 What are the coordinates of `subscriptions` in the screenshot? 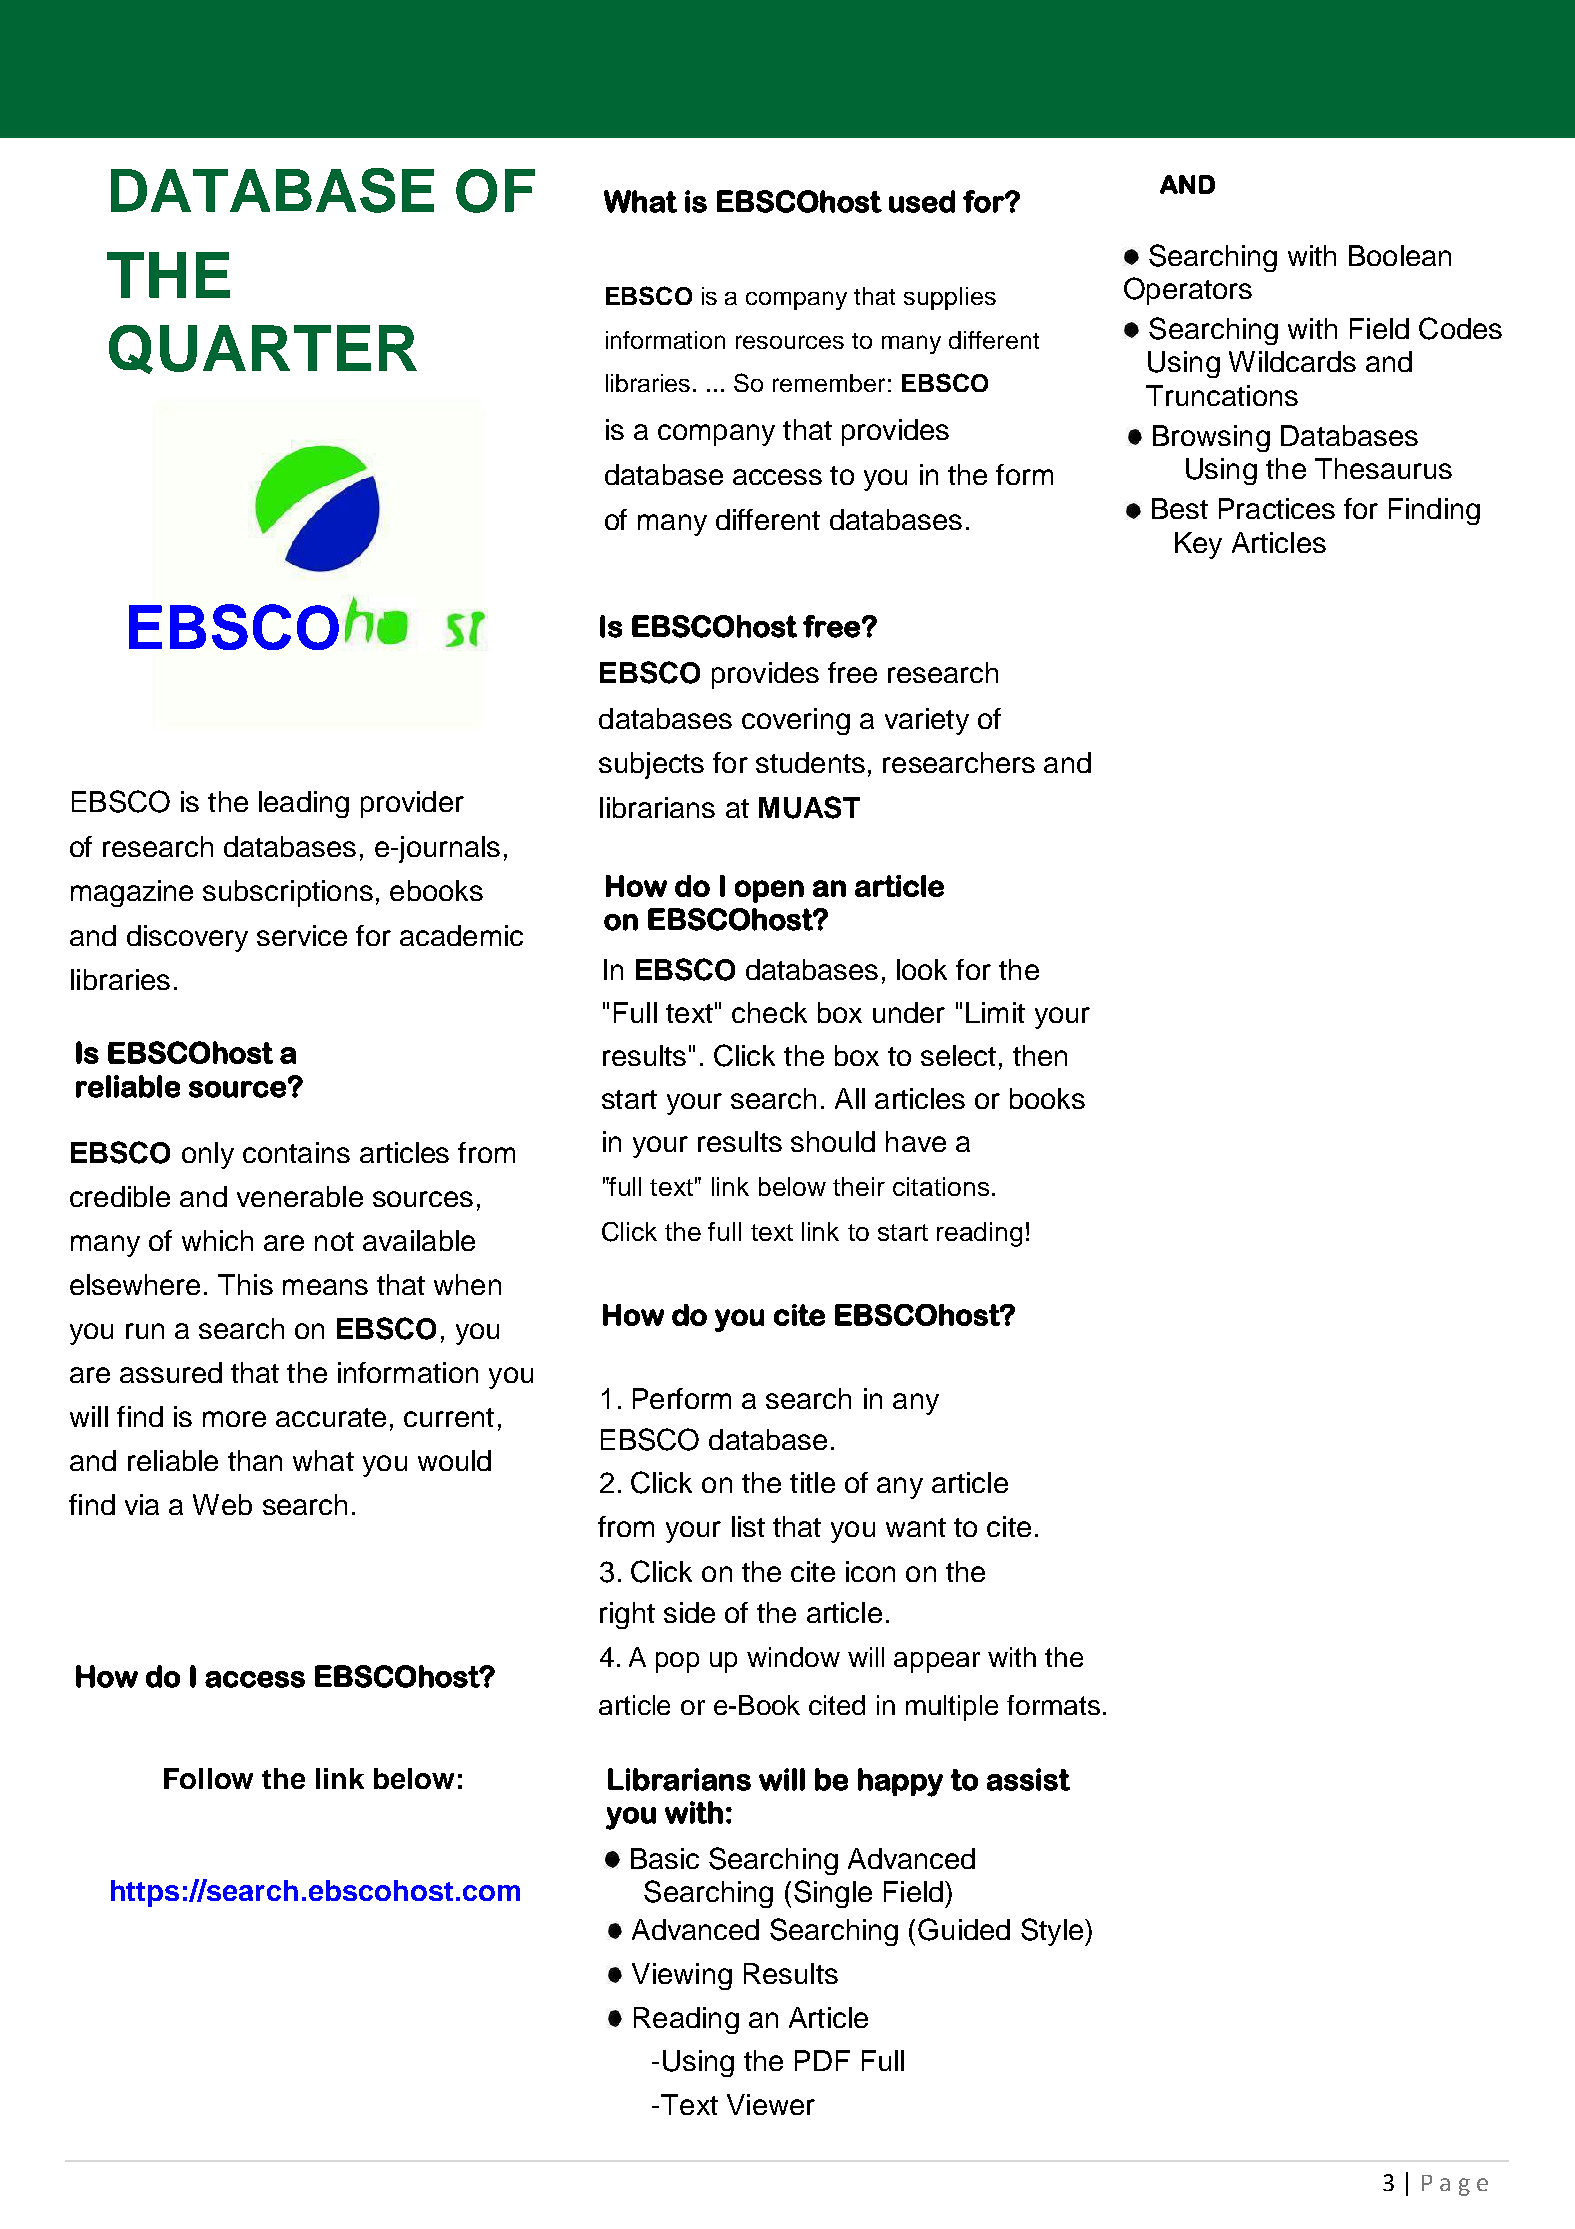 It's located at (288, 893).
